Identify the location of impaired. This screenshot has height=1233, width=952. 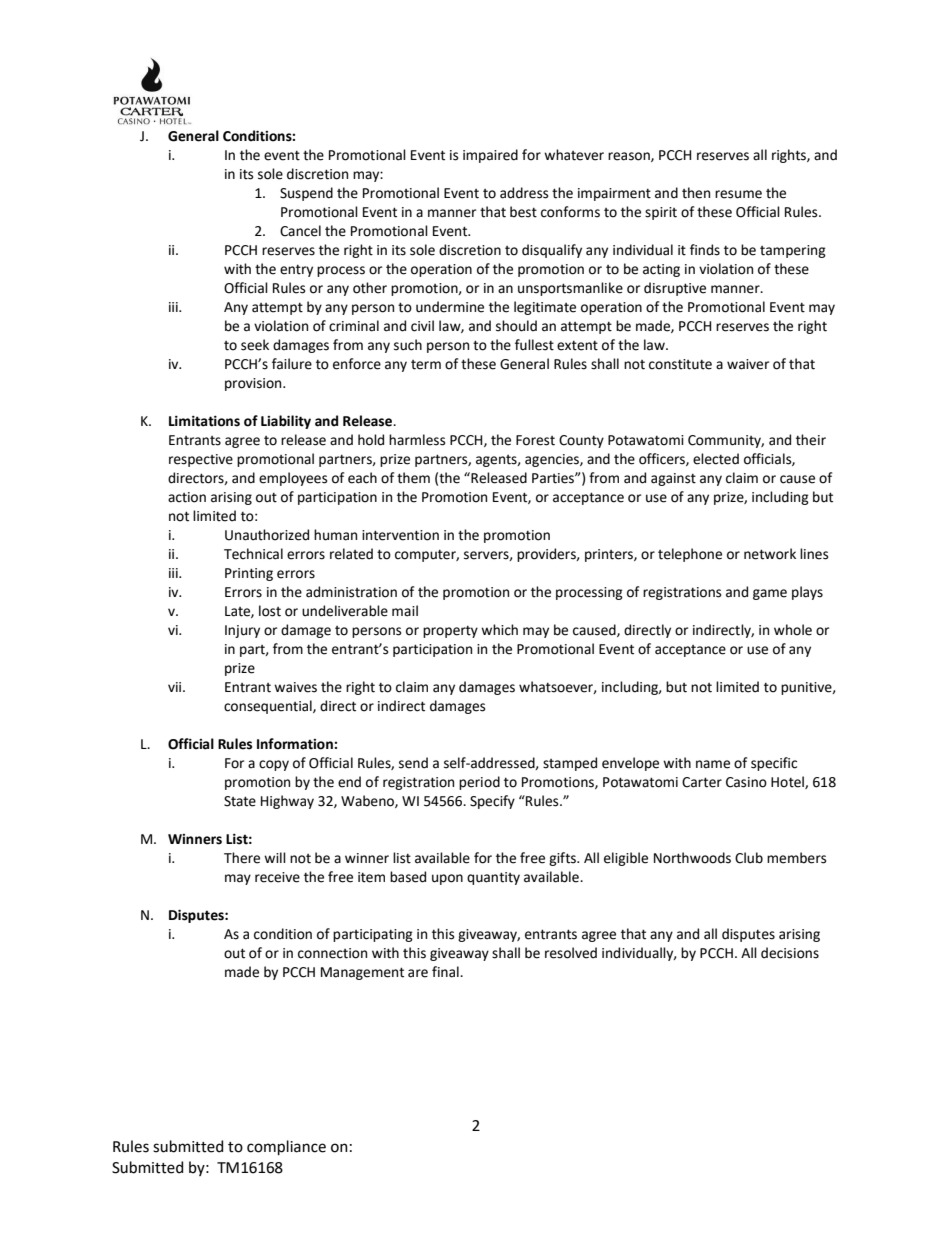
(490, 156).
